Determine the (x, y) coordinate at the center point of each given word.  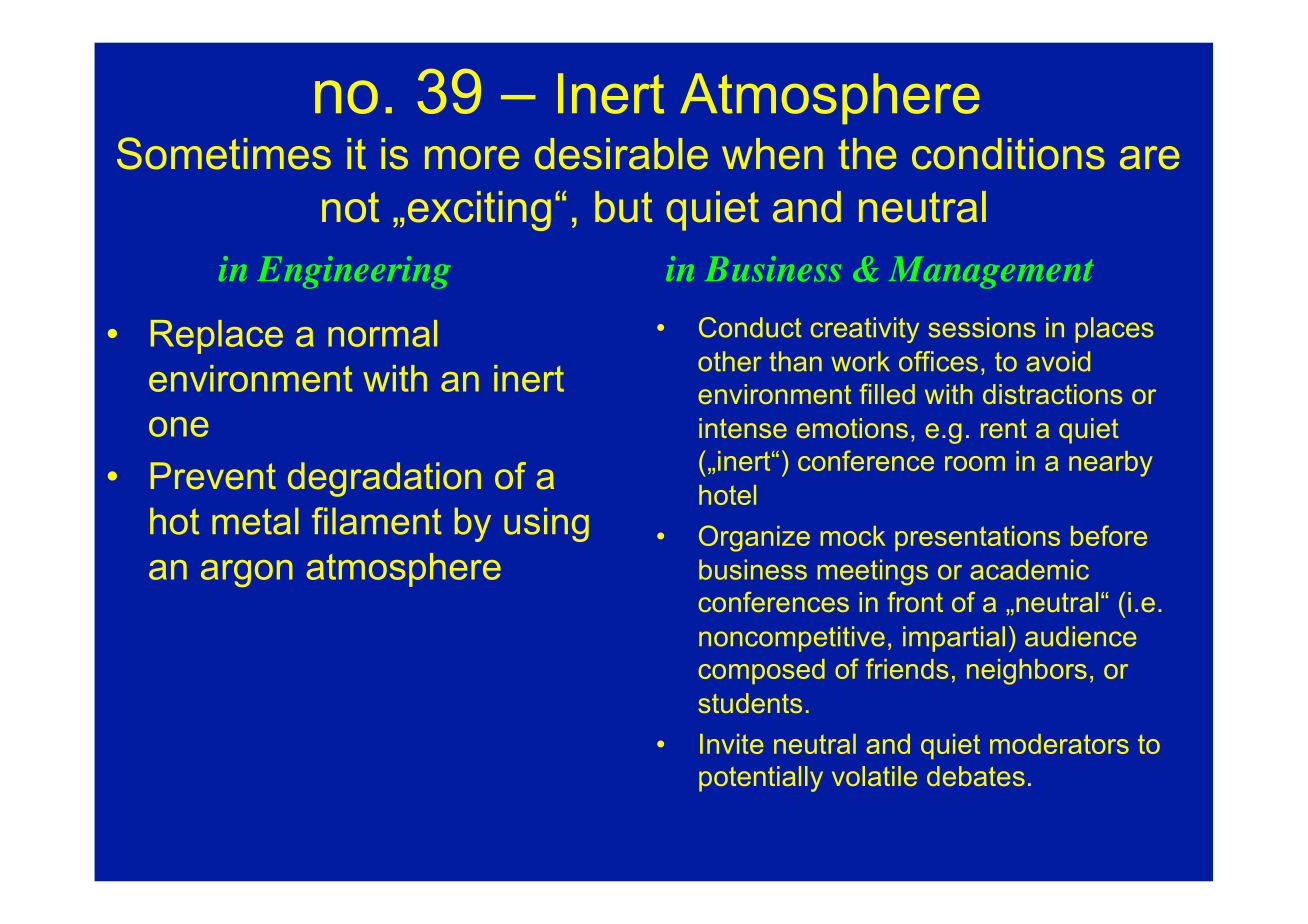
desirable (621, 154)
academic (1029, 569)
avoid (1058, 361)
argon (246, 573)
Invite (731, 744)
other (730, 361)
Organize (754, 538)
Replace (217, 337)
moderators (1059, 744)
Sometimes (224, 153)
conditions (1008, 154)
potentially (761, 779)
